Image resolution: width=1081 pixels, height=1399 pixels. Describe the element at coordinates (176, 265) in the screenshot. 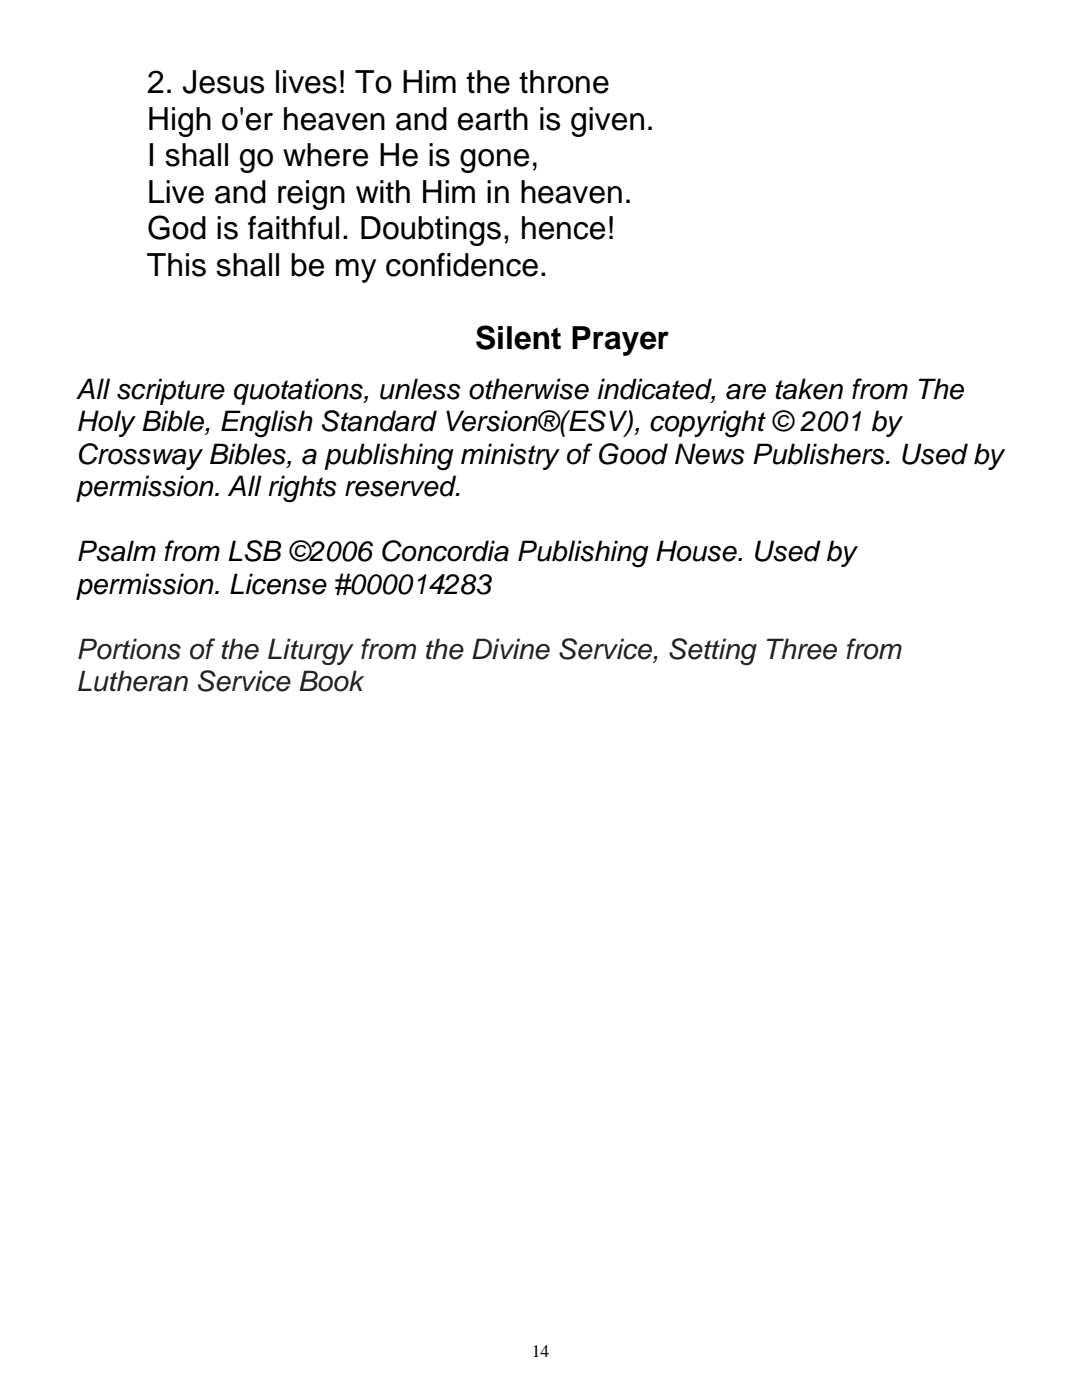

I see `This` at that location.
